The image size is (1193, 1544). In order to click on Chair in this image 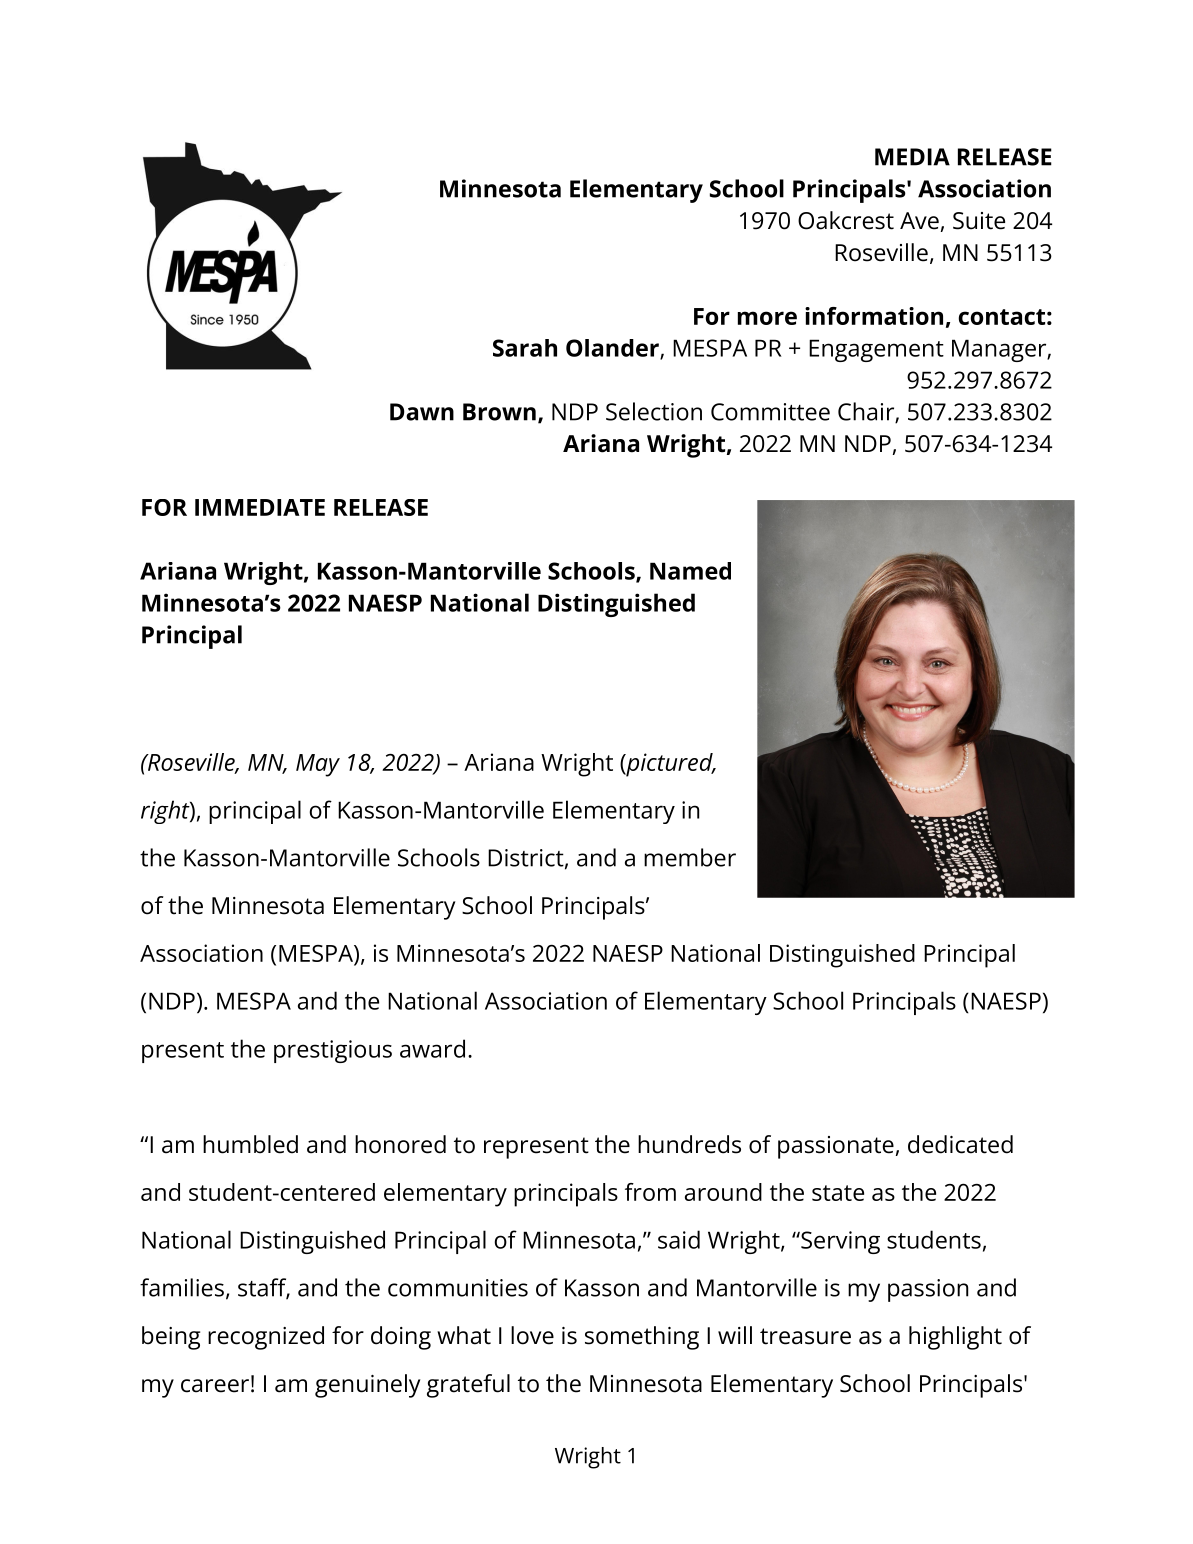, I will do `click(867, 412)`.
